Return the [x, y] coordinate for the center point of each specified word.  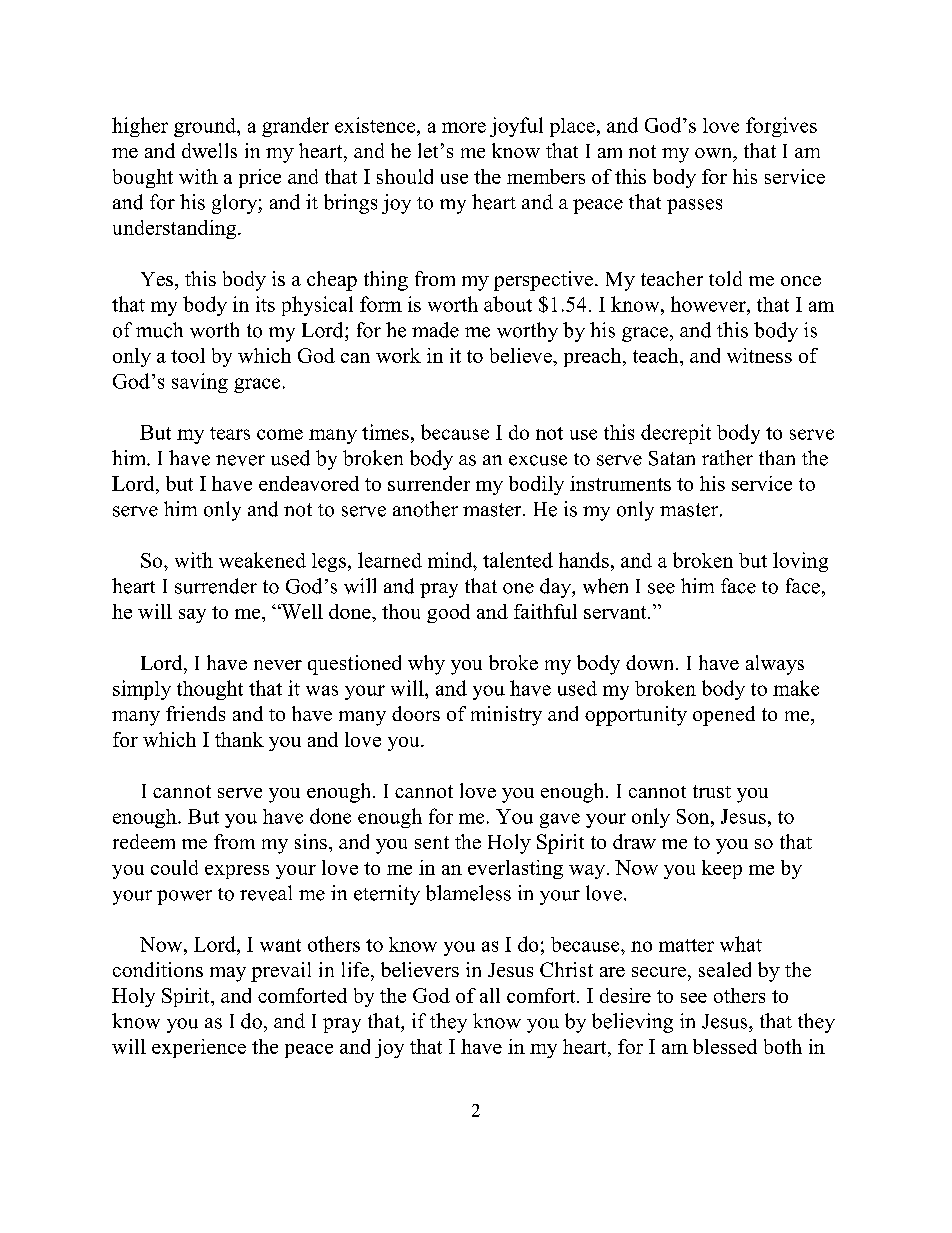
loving [800, 562]
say [192, 616]
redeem [144, 841]
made [435, 330]
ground [206, 127]
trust [712, 791]
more [464, 127]
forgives [781, 127]
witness [759, 355]
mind [451, 560]
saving [200, 383]
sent [432, 842]
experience [199, 1048]
